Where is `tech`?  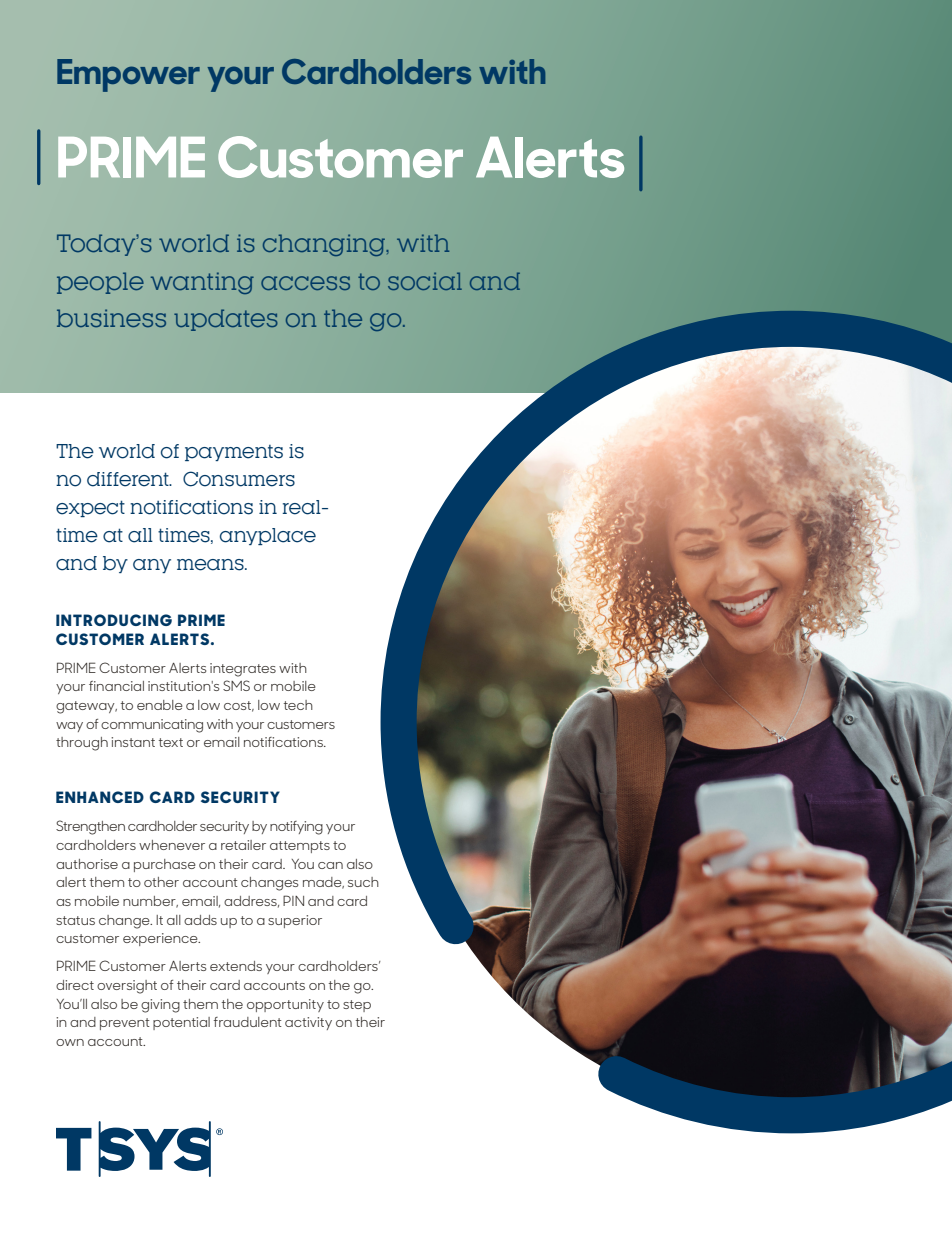 tech is located at coordinates (298, 705).
